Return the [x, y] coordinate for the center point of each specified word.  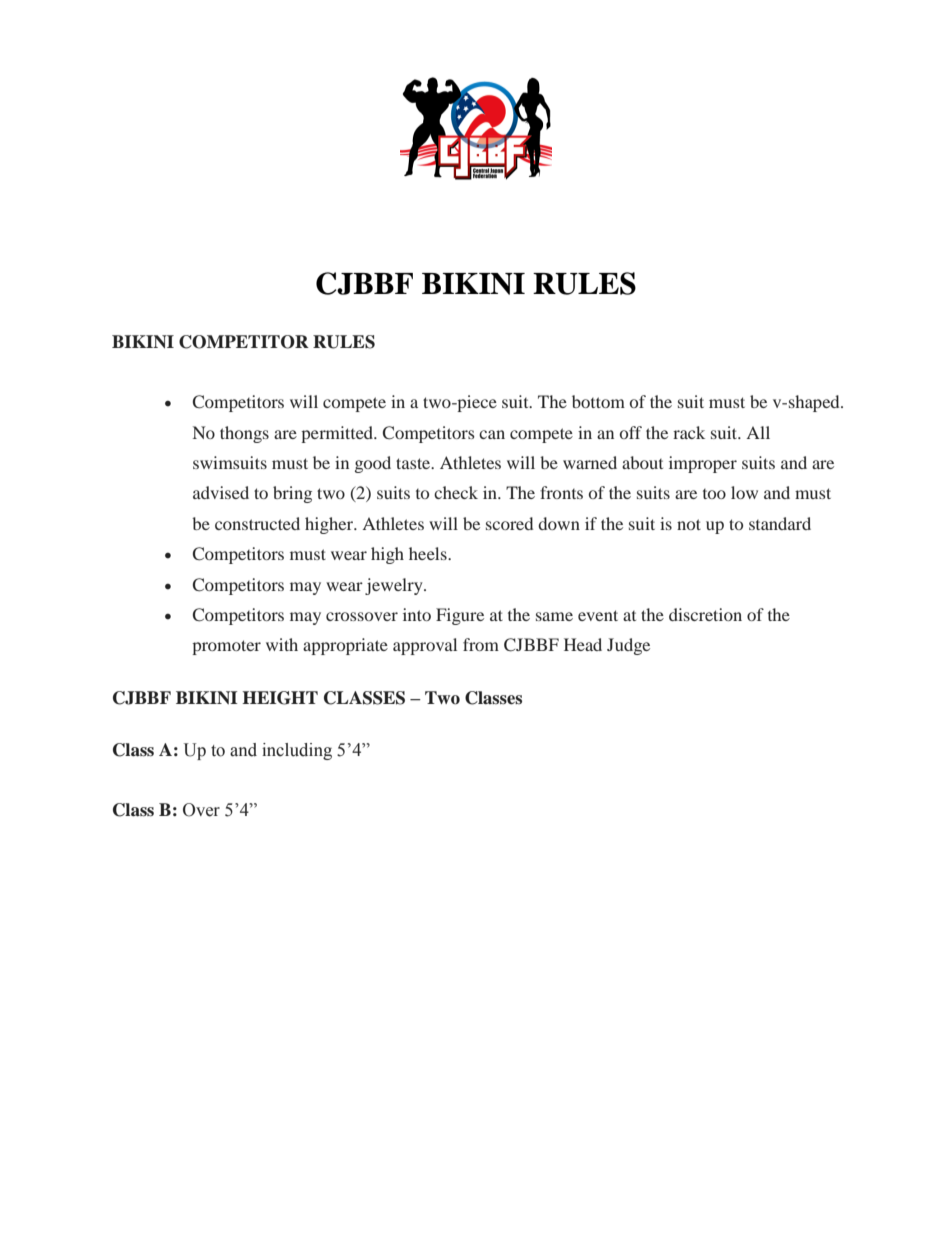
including [297, 751]
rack [689, 432]
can [492, 434]
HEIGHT [280, 698]
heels [429, 553]
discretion [705, 614]
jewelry [395, 586]
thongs [244, 434]
